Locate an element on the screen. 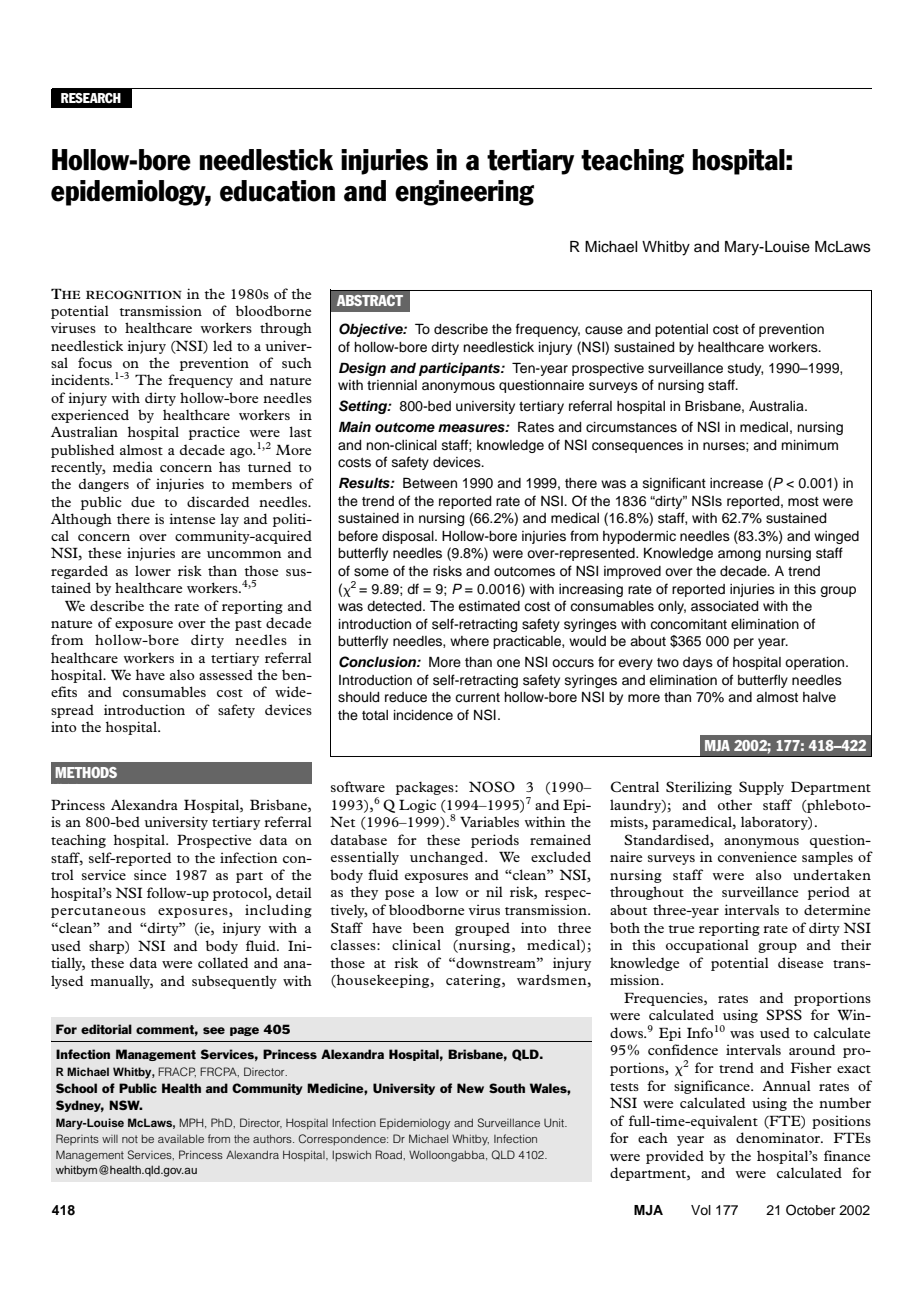 The width and height of the screenshot is (924, 1308). denominator is located at coordinates (779, 1137).
